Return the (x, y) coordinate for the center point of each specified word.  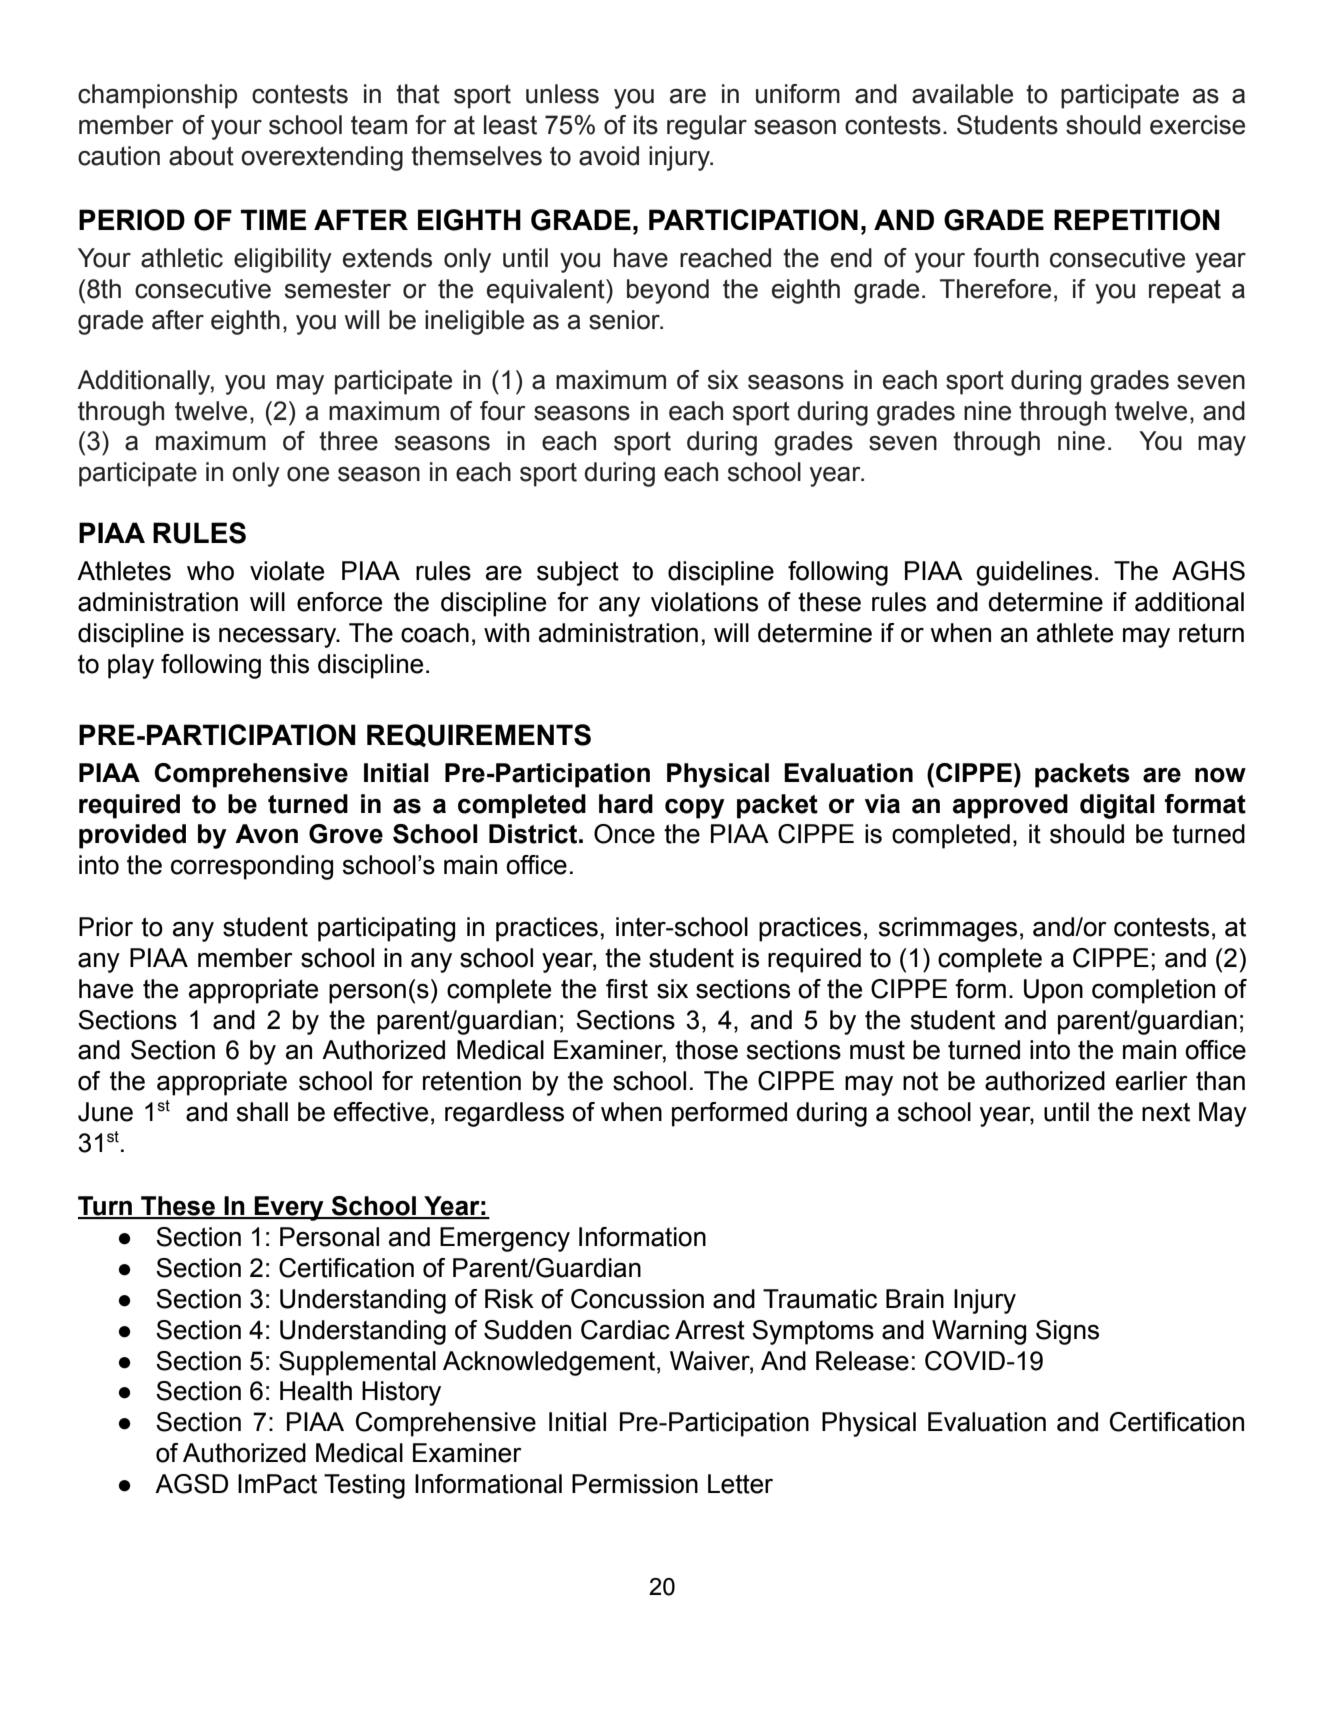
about (201, 156)
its (646, 125)
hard (626, 804)
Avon (266, 834)
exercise (1197, 125)
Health (316, 1391)
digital (1117, 806)
